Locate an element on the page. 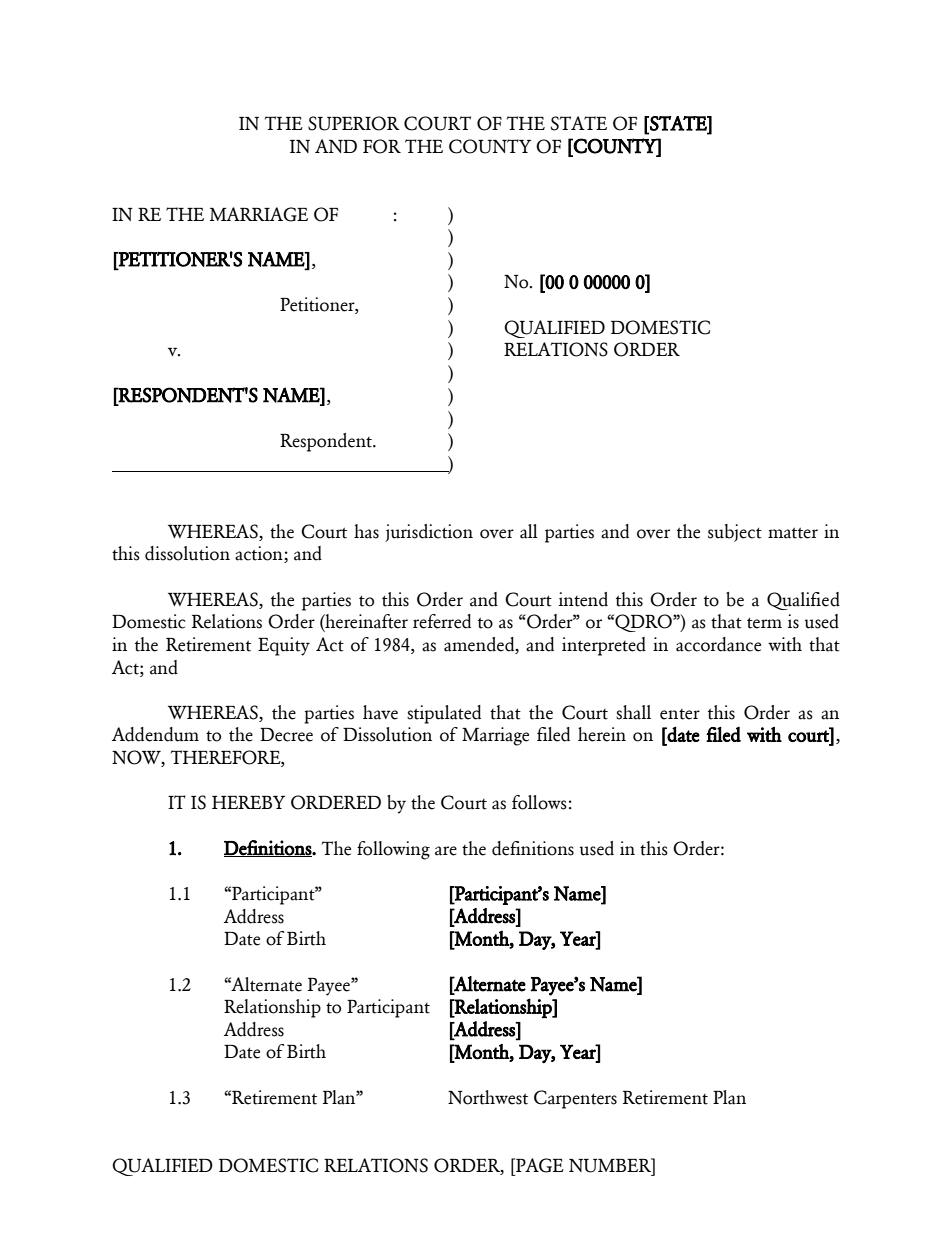 This document has height=1233, width=952. PAGE is located at coordinates (539, 1165).
